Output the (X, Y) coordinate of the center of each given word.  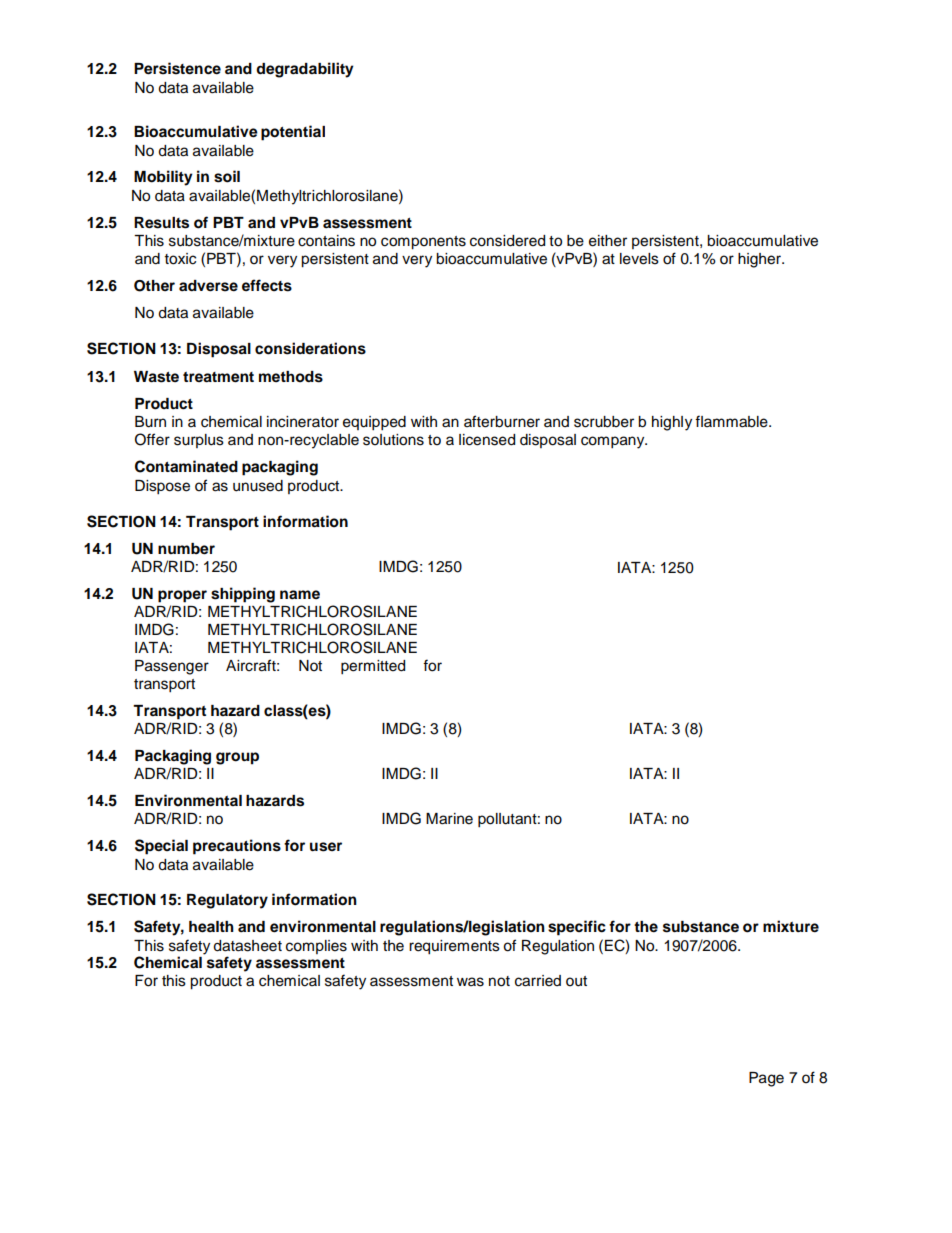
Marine (449, 819)
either (608, 241)
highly (672, 423)
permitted (373, 667)
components (423, 243)
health (211, 927)
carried (538, 981)
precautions (237, 847)
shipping (243, 595)
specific (577, 928)
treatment (218, 377)
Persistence (177, 68)
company (614, 442)
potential (293, 133)
